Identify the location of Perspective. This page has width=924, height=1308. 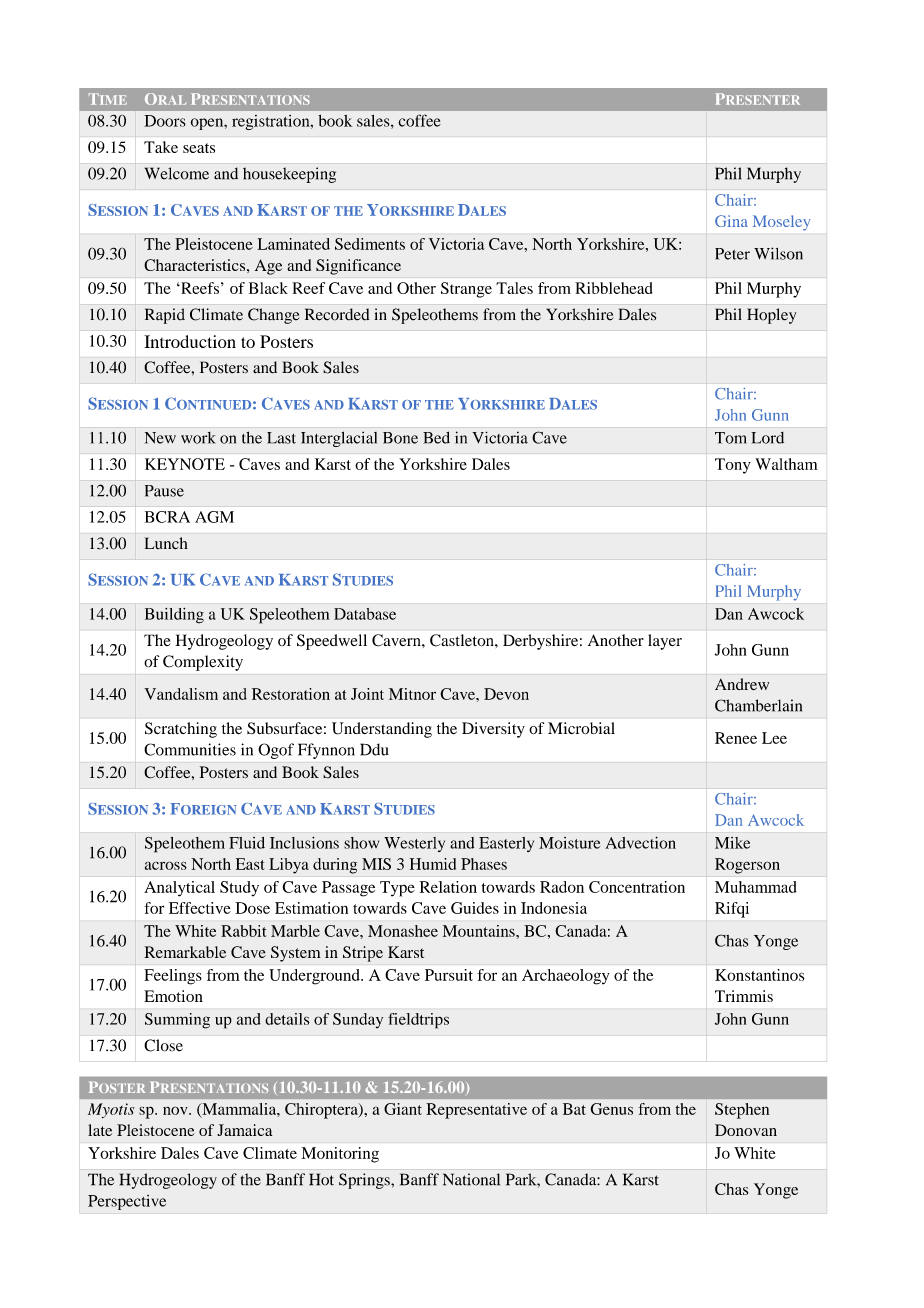
(127, 1202).
